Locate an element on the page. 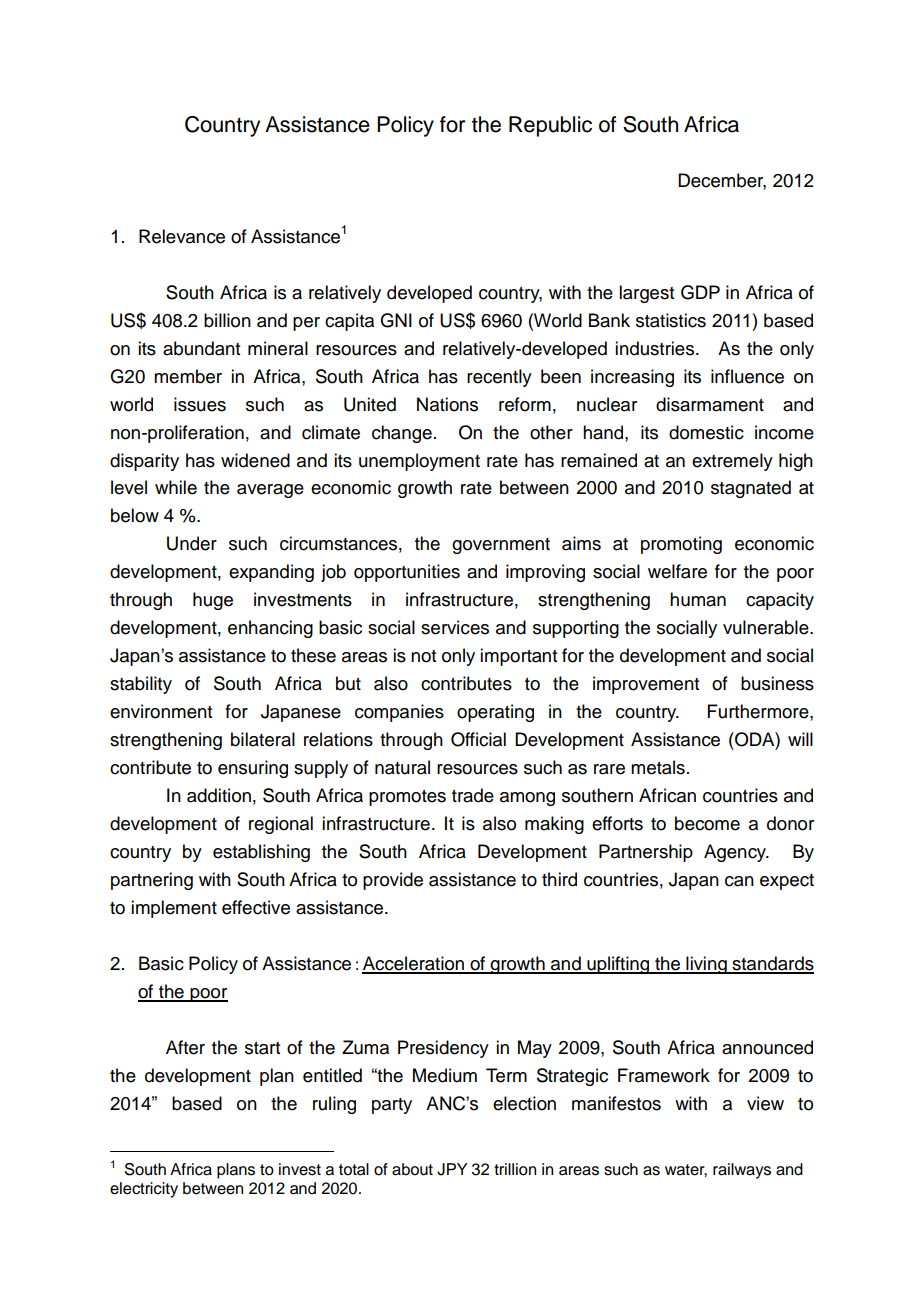  Republic is located at coordinates (550, 126).
